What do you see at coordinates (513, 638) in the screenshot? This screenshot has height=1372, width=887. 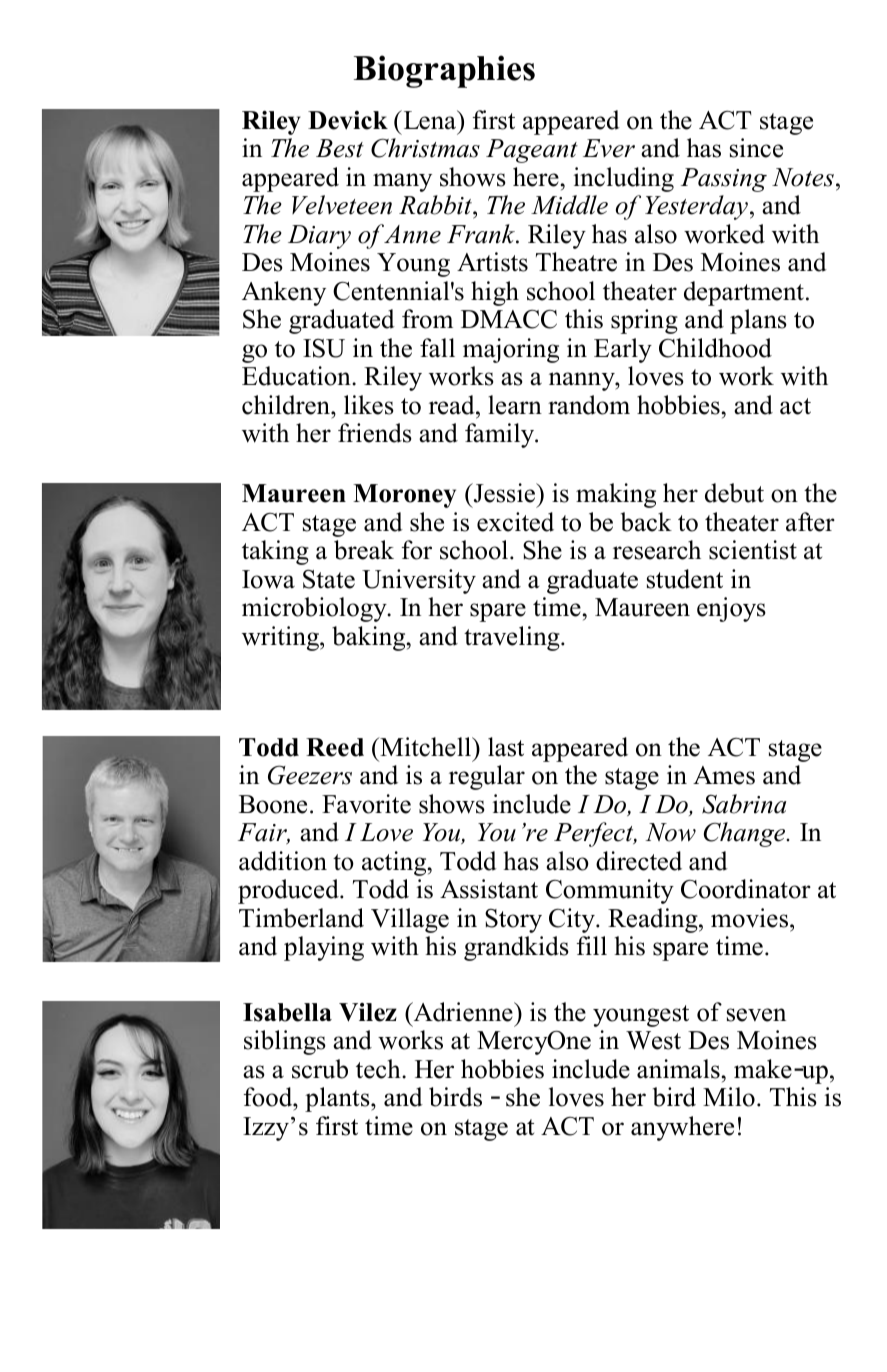 I see `traveling` at bounding box center [513, 638].
